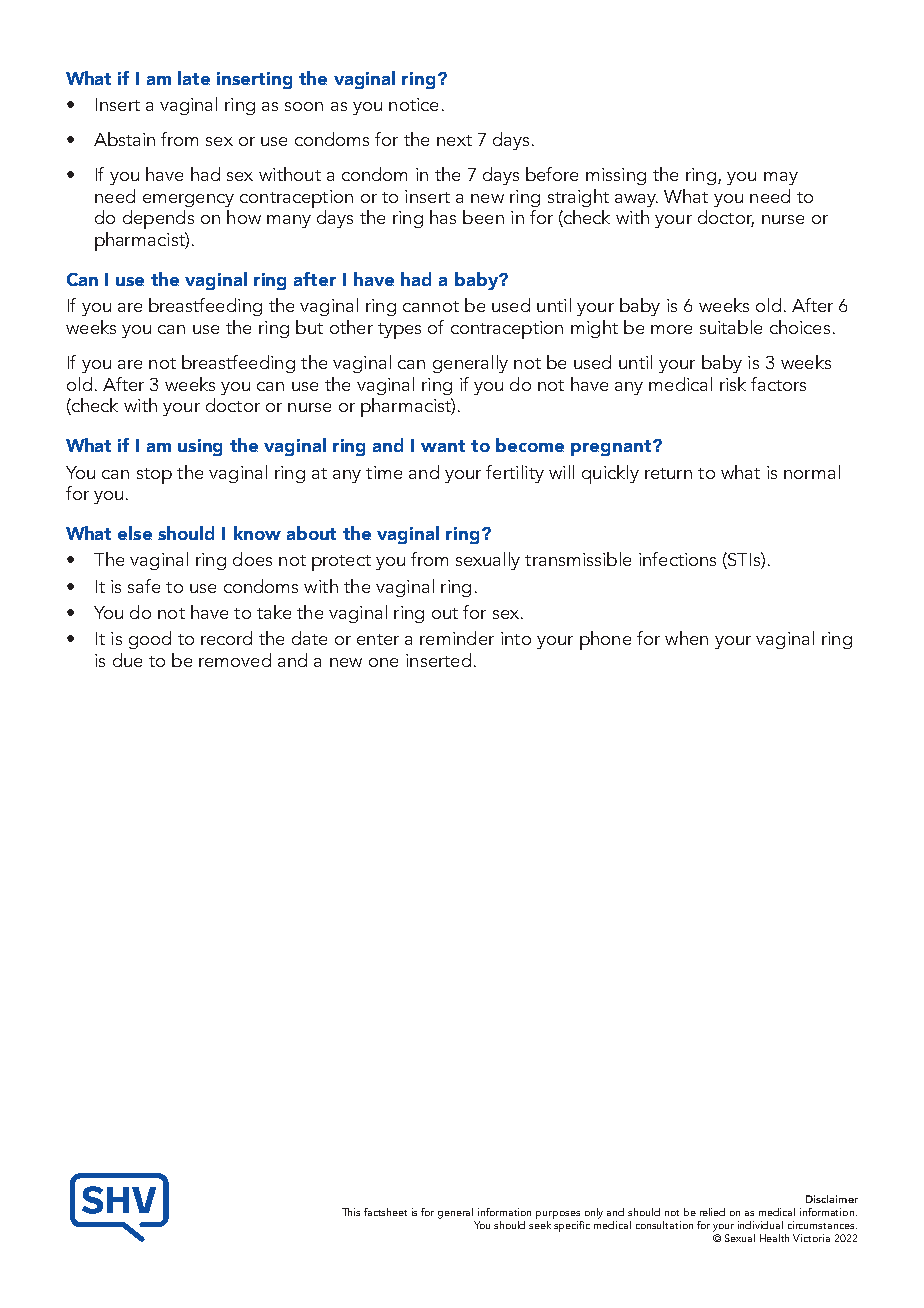  What do you see at coordinates (558, 1215) in the screenshot?
I see `purposes` at bounding box center [558, 1215].
